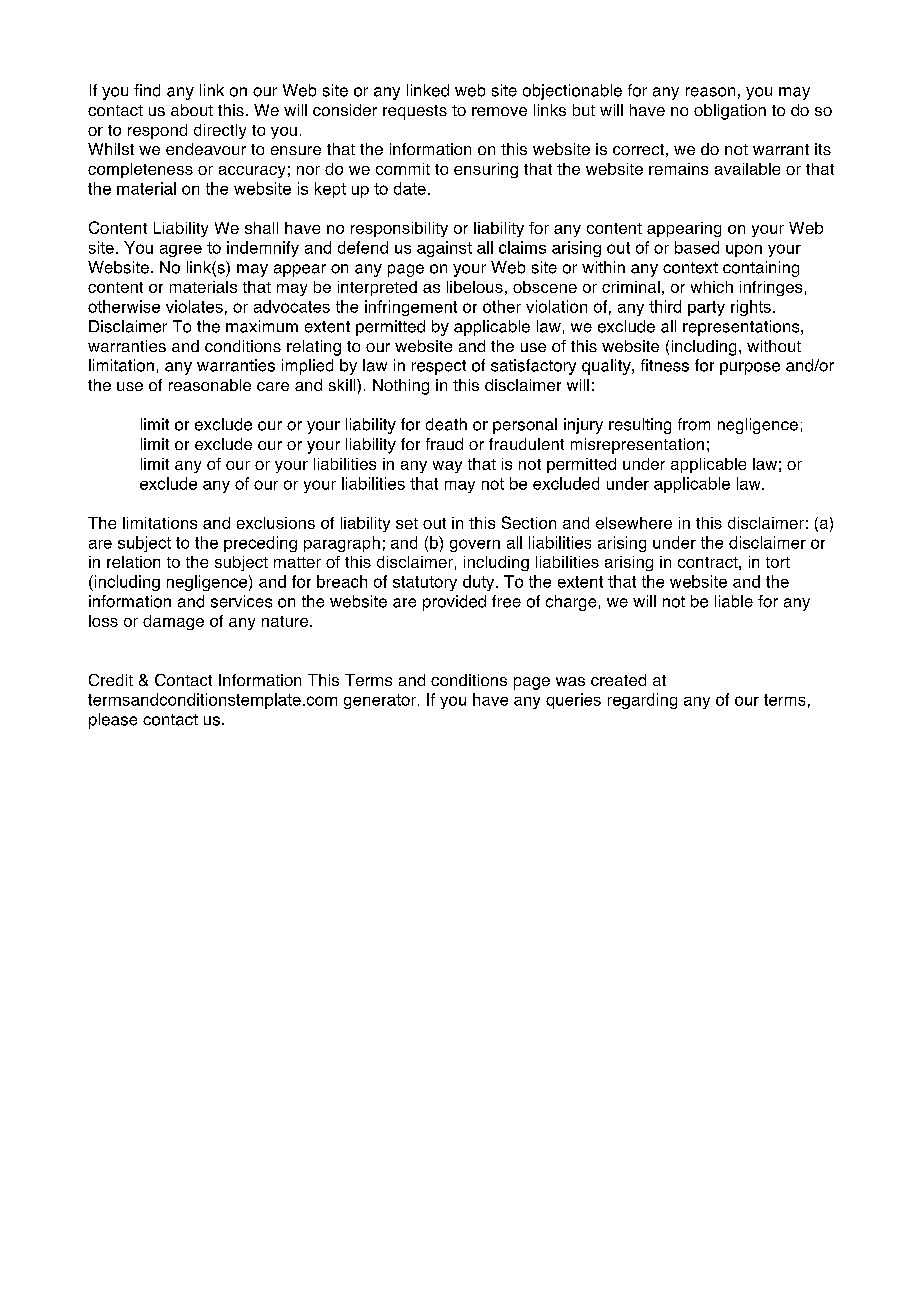 Image resolution: width=924 pixels, height=1308 pixels. Describe the element at coordinates (380, 701) in the screenshot. I see `generator` at that location.
